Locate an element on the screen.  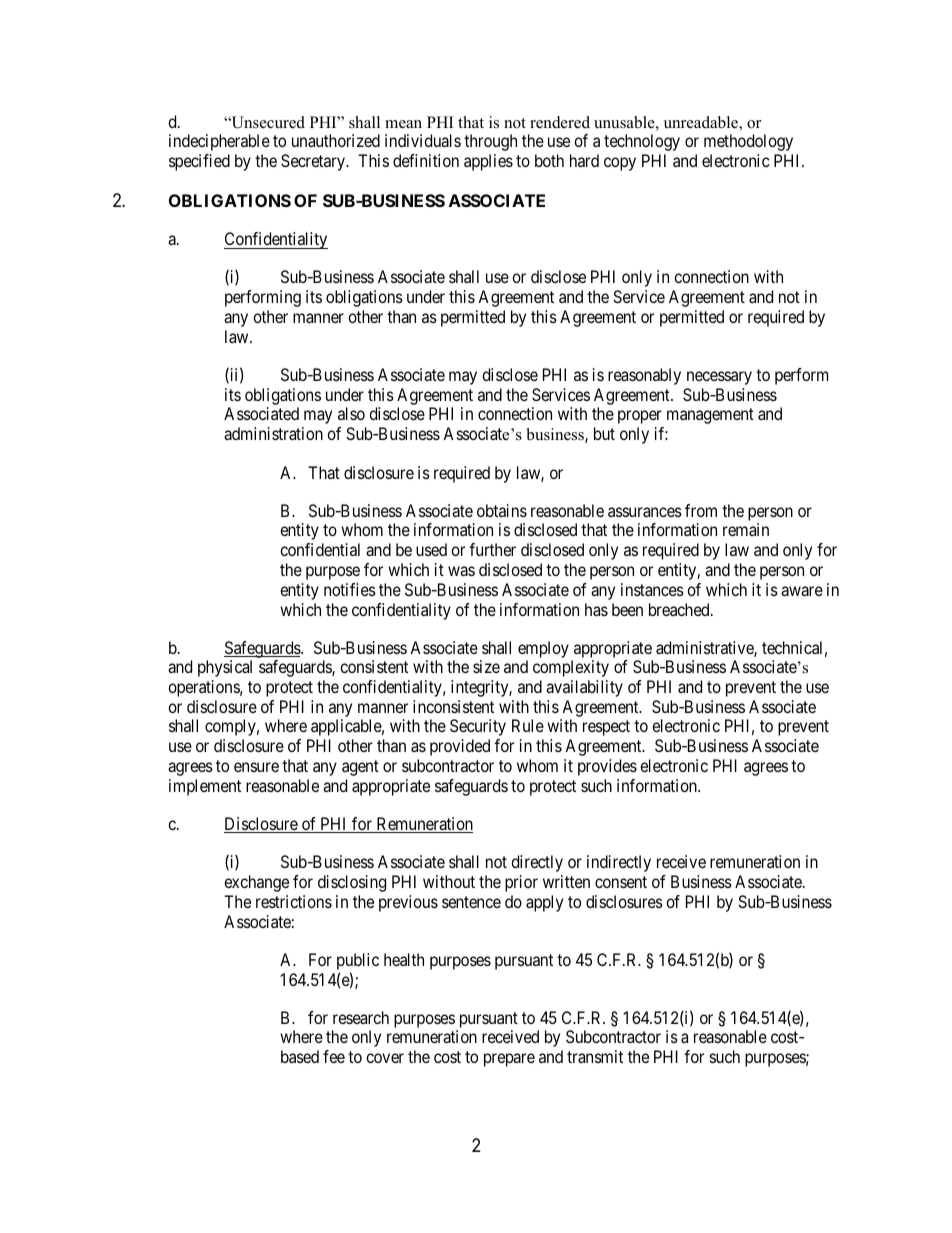
Secretary is located at coordinates (314, 162).
